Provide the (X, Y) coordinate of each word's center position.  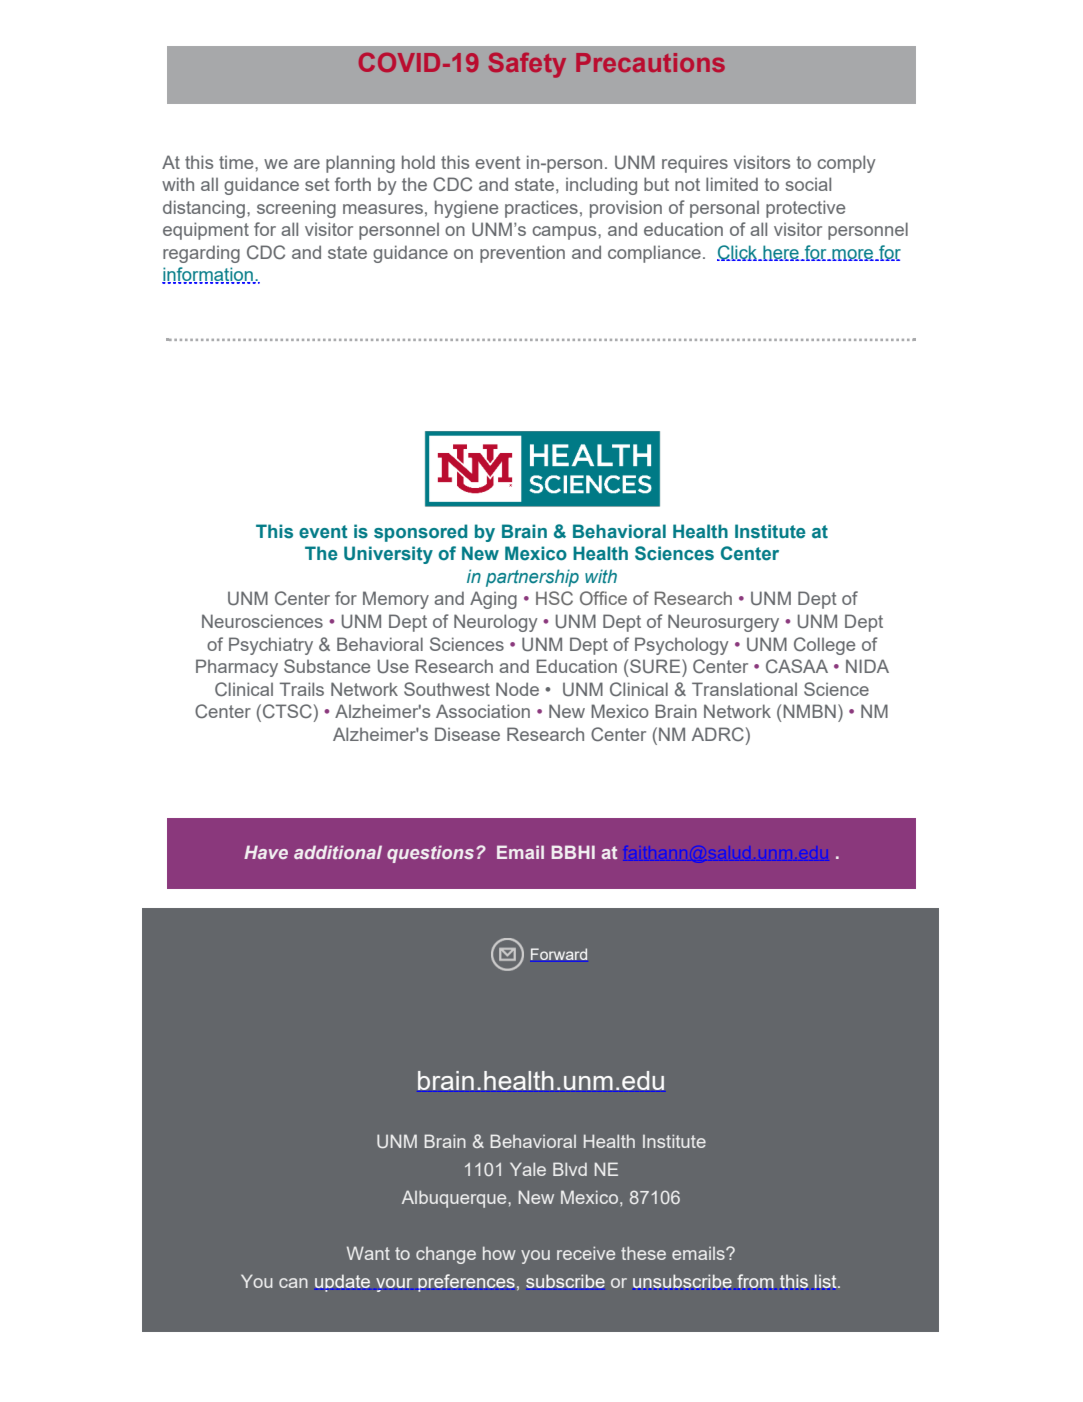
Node (517, 689)
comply (846, 164)
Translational (744, 689)
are (307, 164)
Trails (302, 689)
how (499, 1253)
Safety (527, 65)
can (293, 1283)
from (755, 1281)
